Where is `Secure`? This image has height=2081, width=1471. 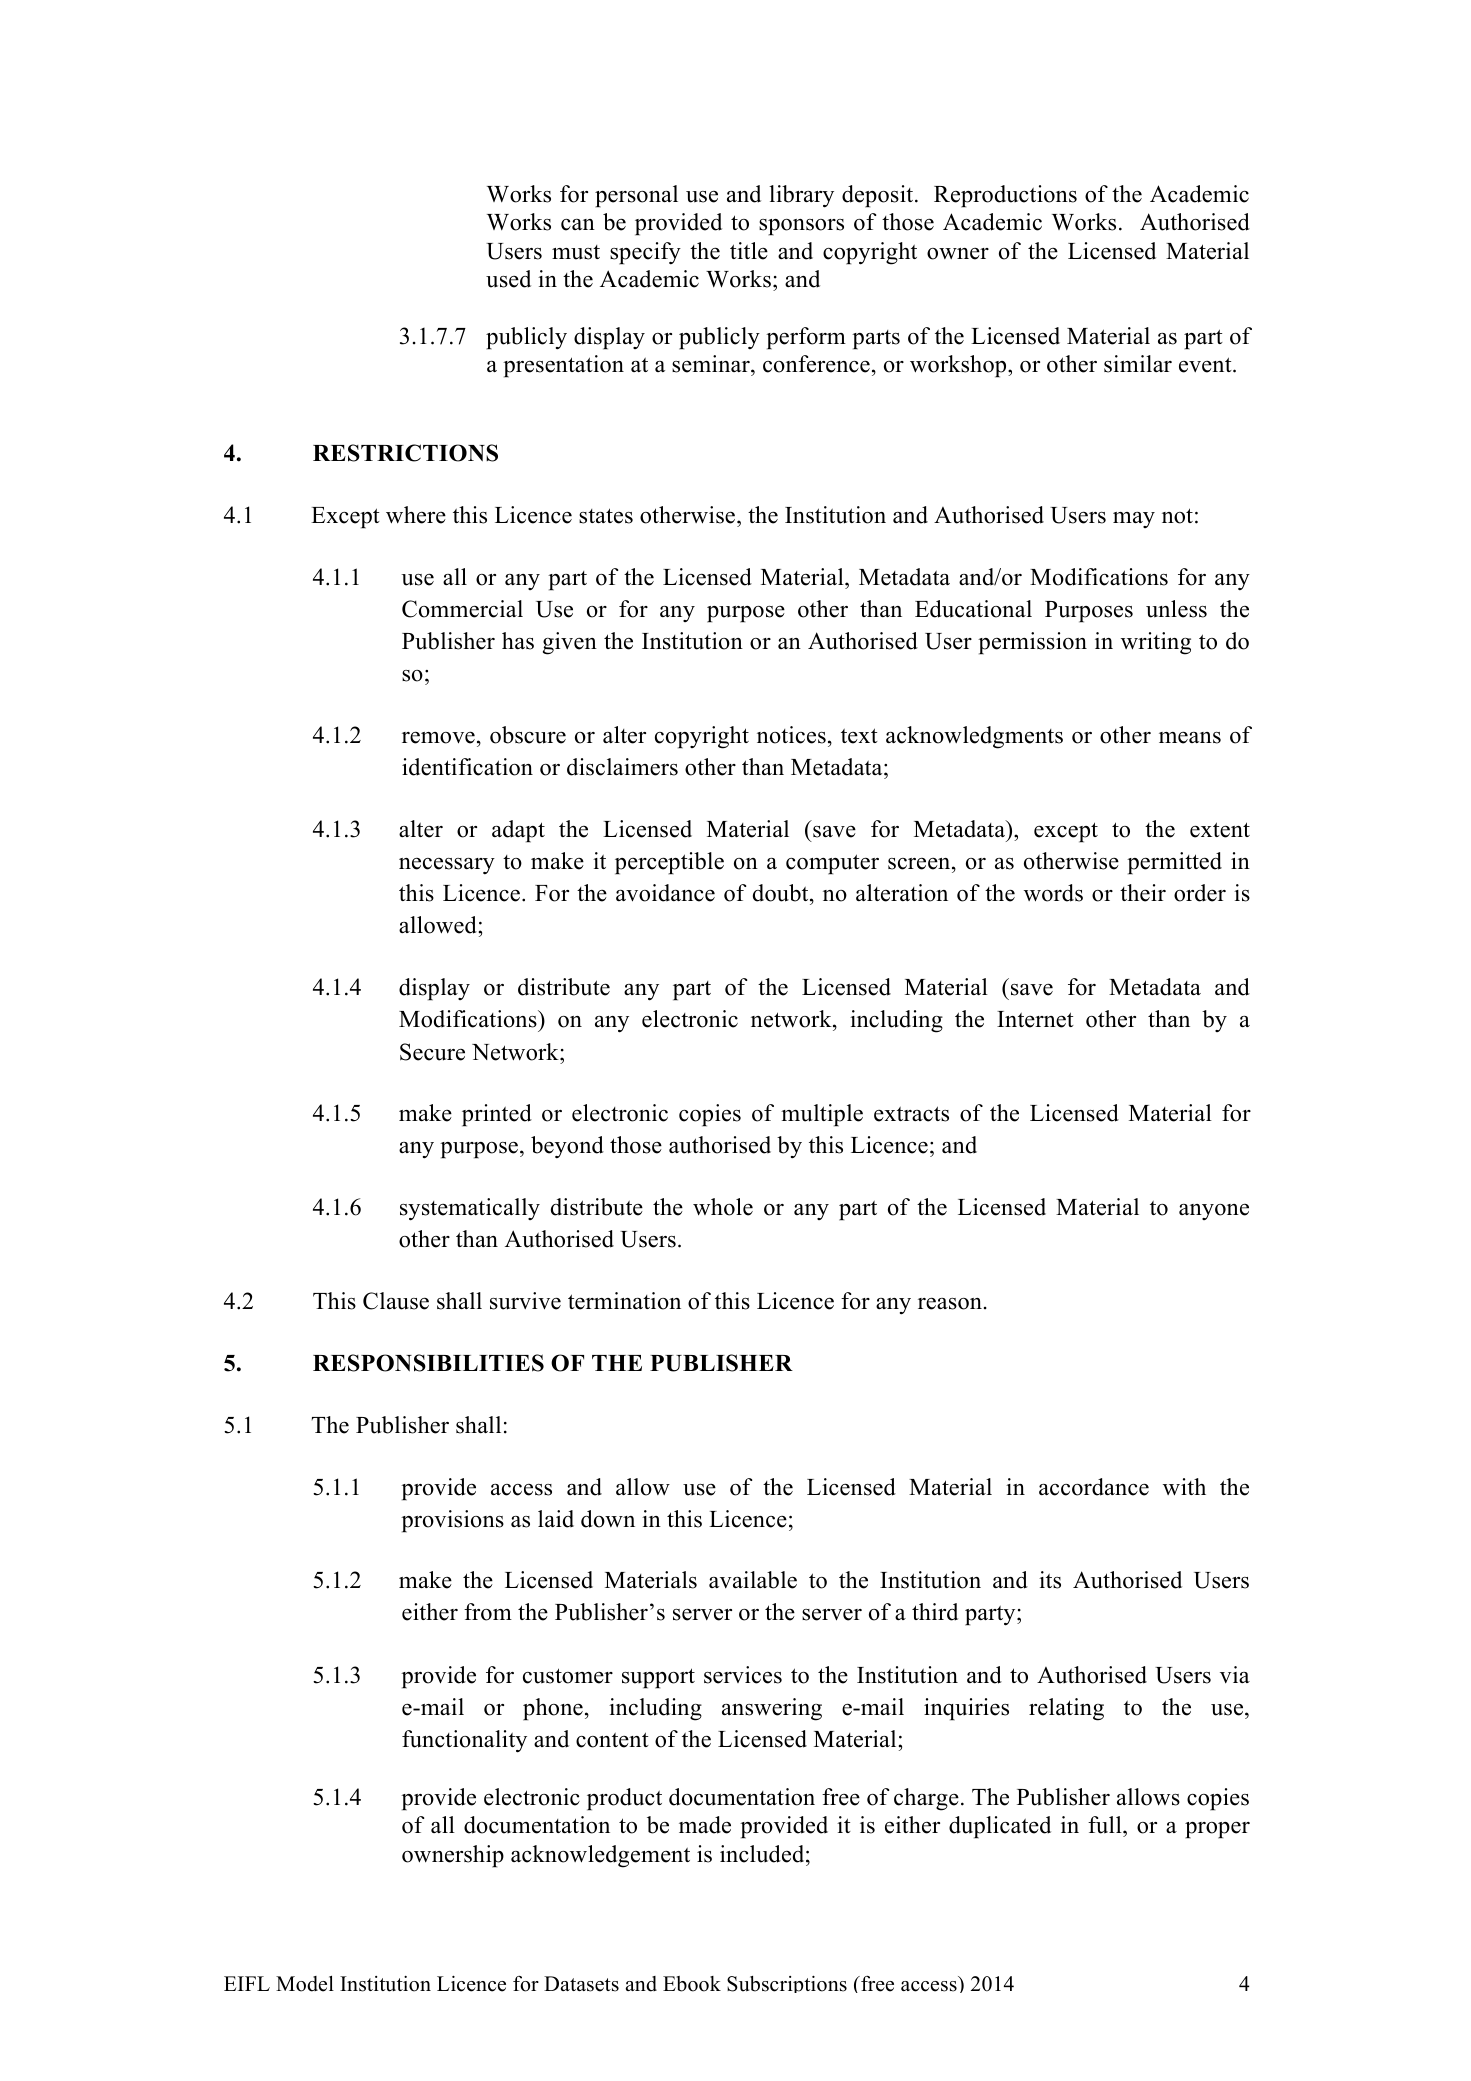
Secure is located at coordinates (432, 1052).
